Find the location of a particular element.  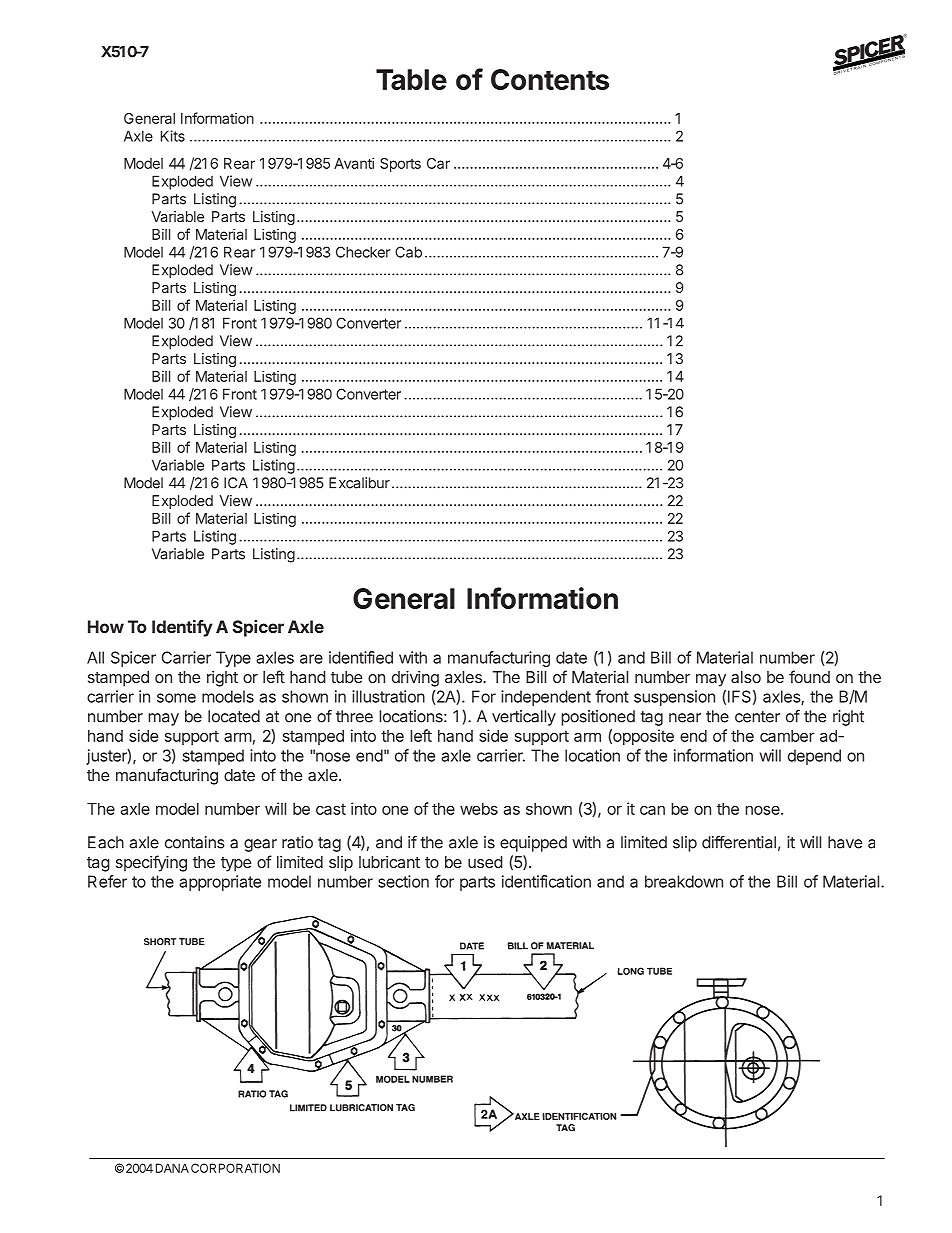

vertically is located at coordinates (524, 718).
